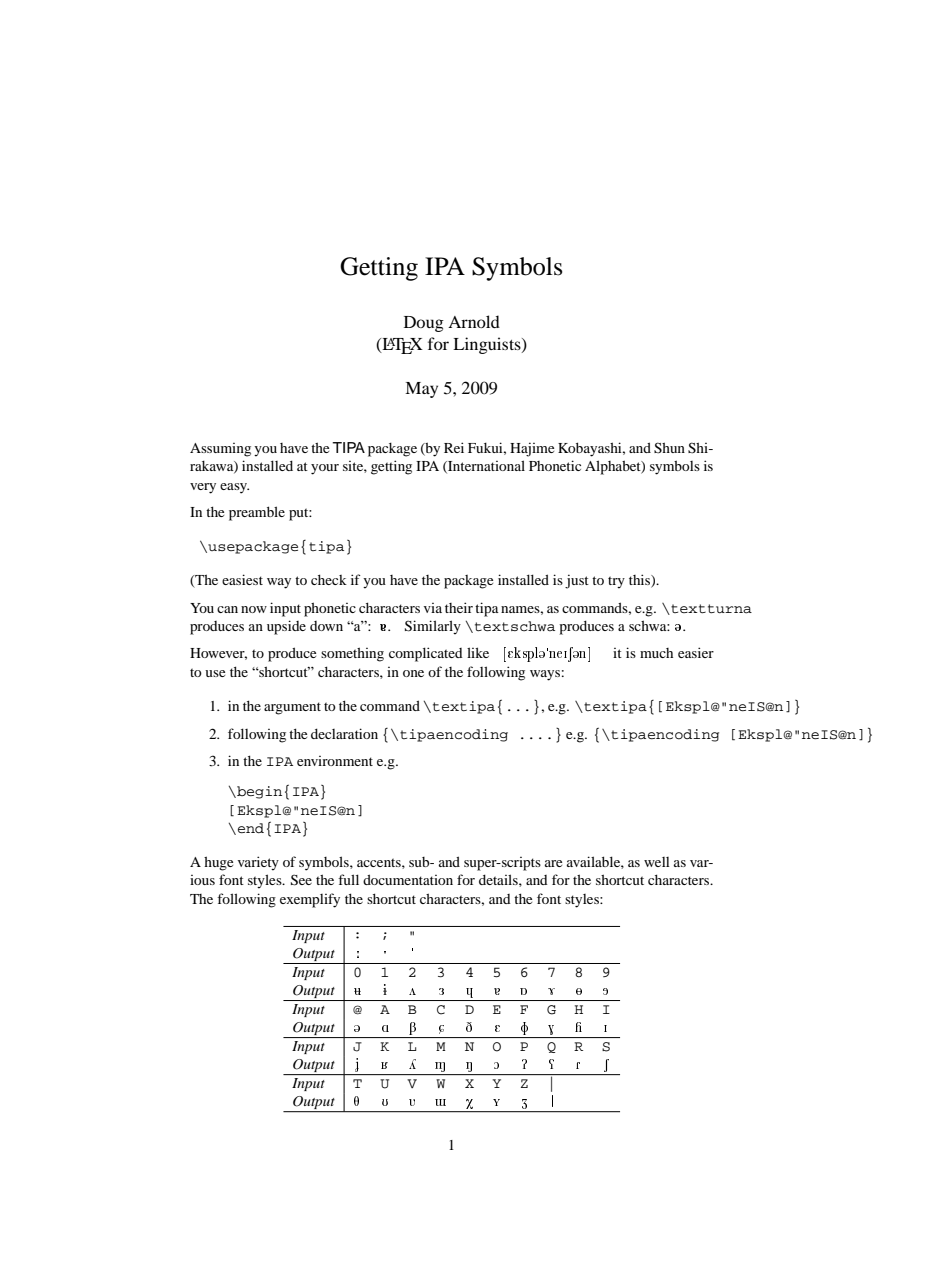 The height and width of the screenshot is (1288, 932). Describe the element at coordinates (424, 324) in the screenshot. I see `Doug` at that location.
